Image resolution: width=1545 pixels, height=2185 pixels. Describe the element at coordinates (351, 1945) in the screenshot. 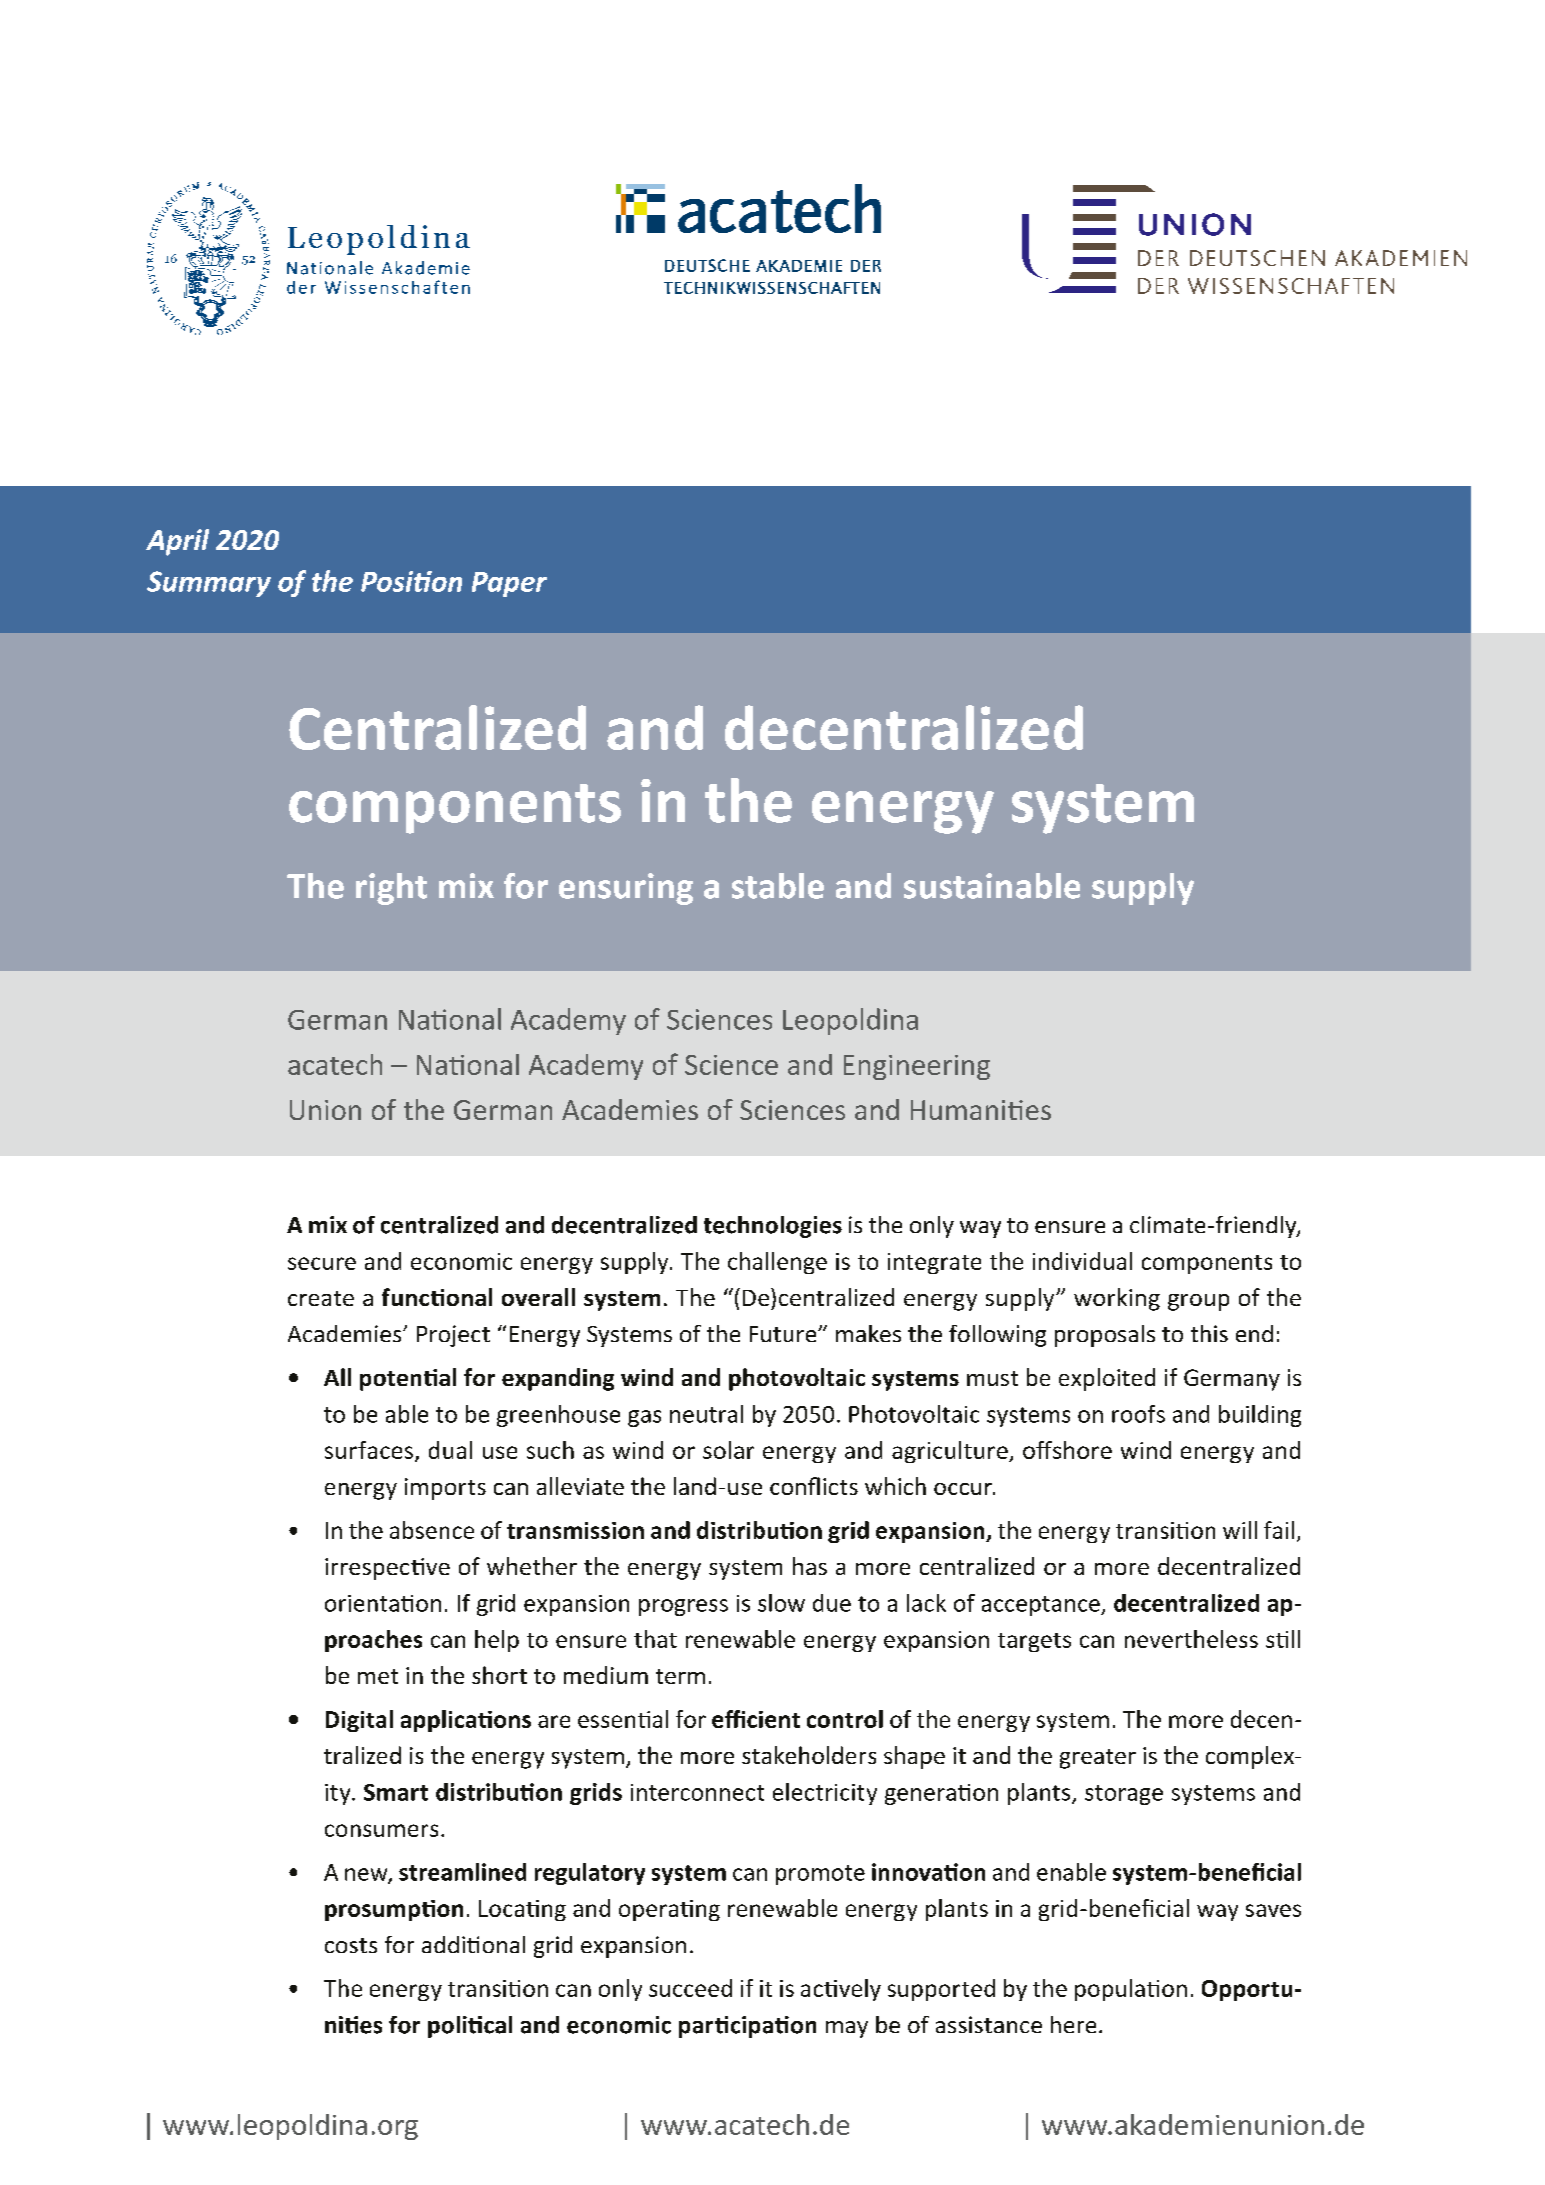

I see `costs` at that location.
